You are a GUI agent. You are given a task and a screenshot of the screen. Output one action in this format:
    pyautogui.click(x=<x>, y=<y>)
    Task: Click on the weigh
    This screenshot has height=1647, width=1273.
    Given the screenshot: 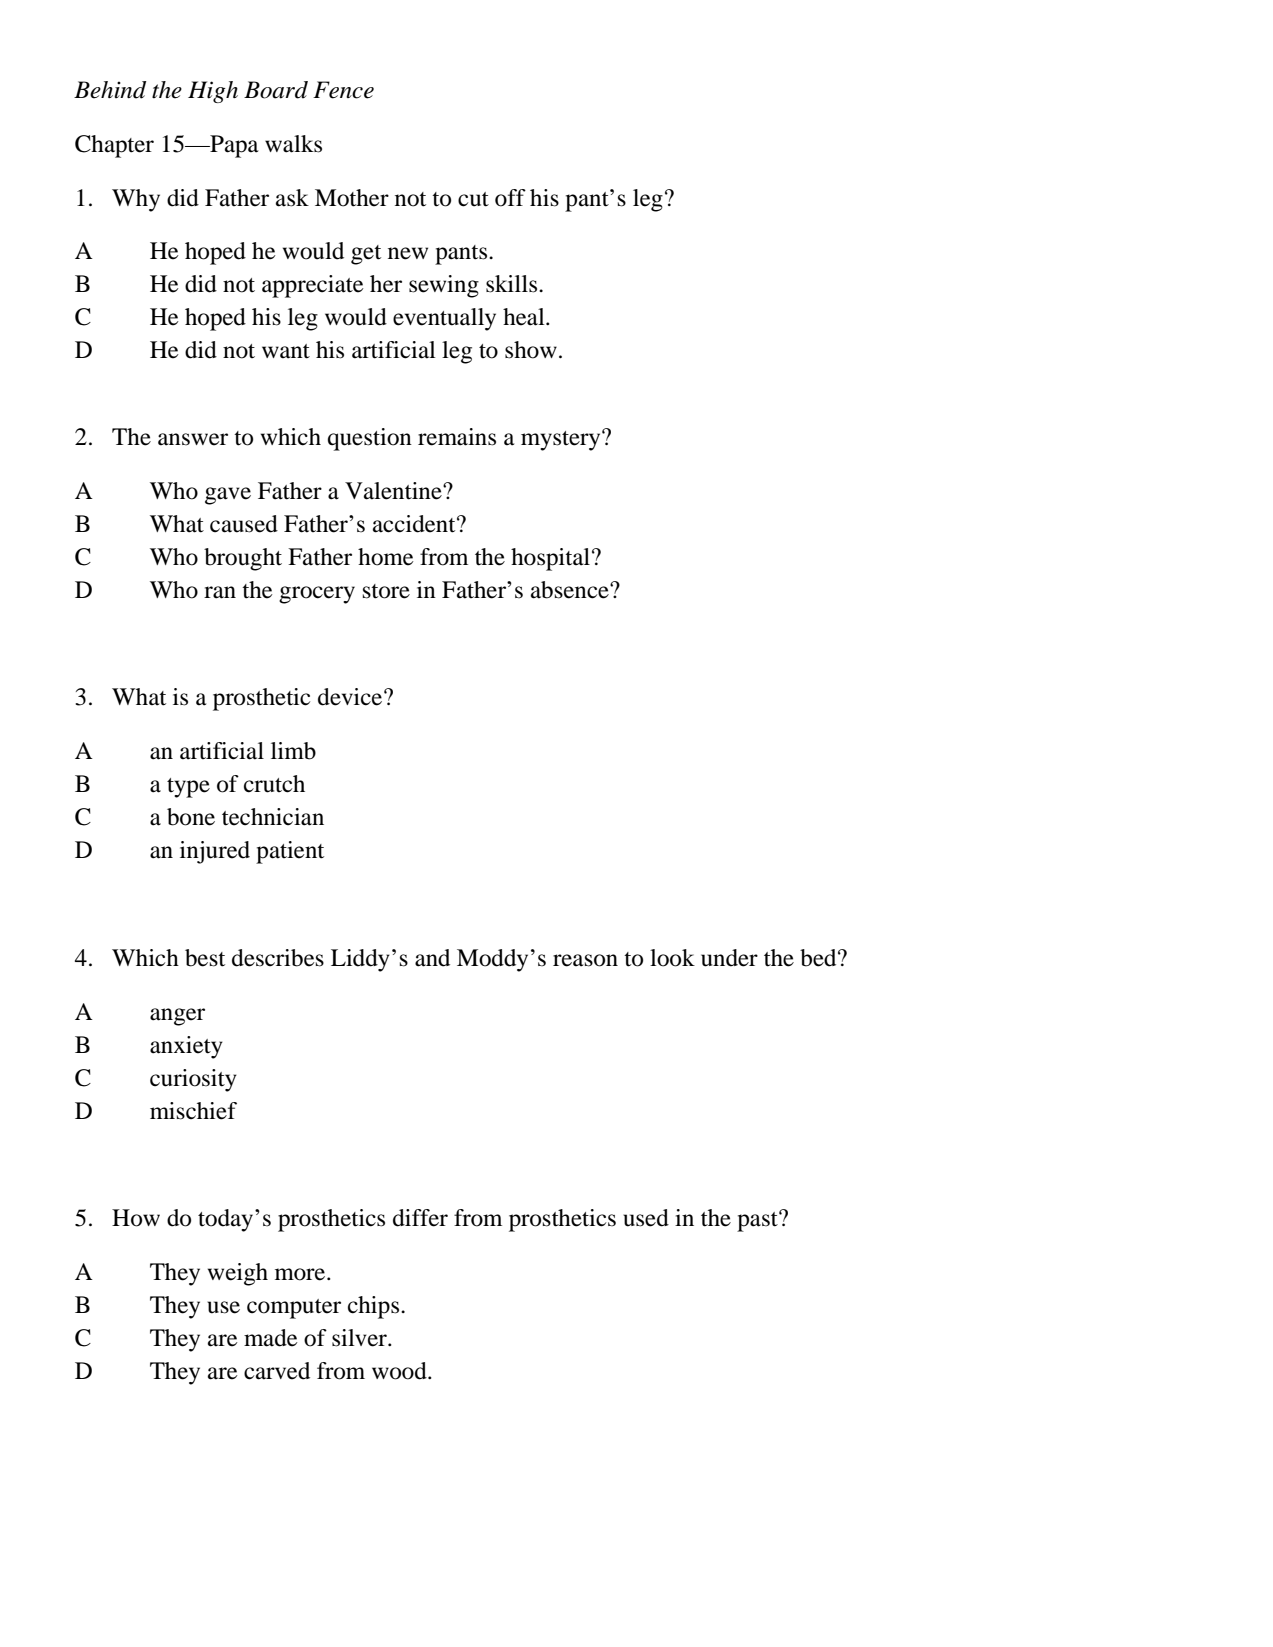 What is the action you would take?
    pyautogui.click(x=238, y=1274)
